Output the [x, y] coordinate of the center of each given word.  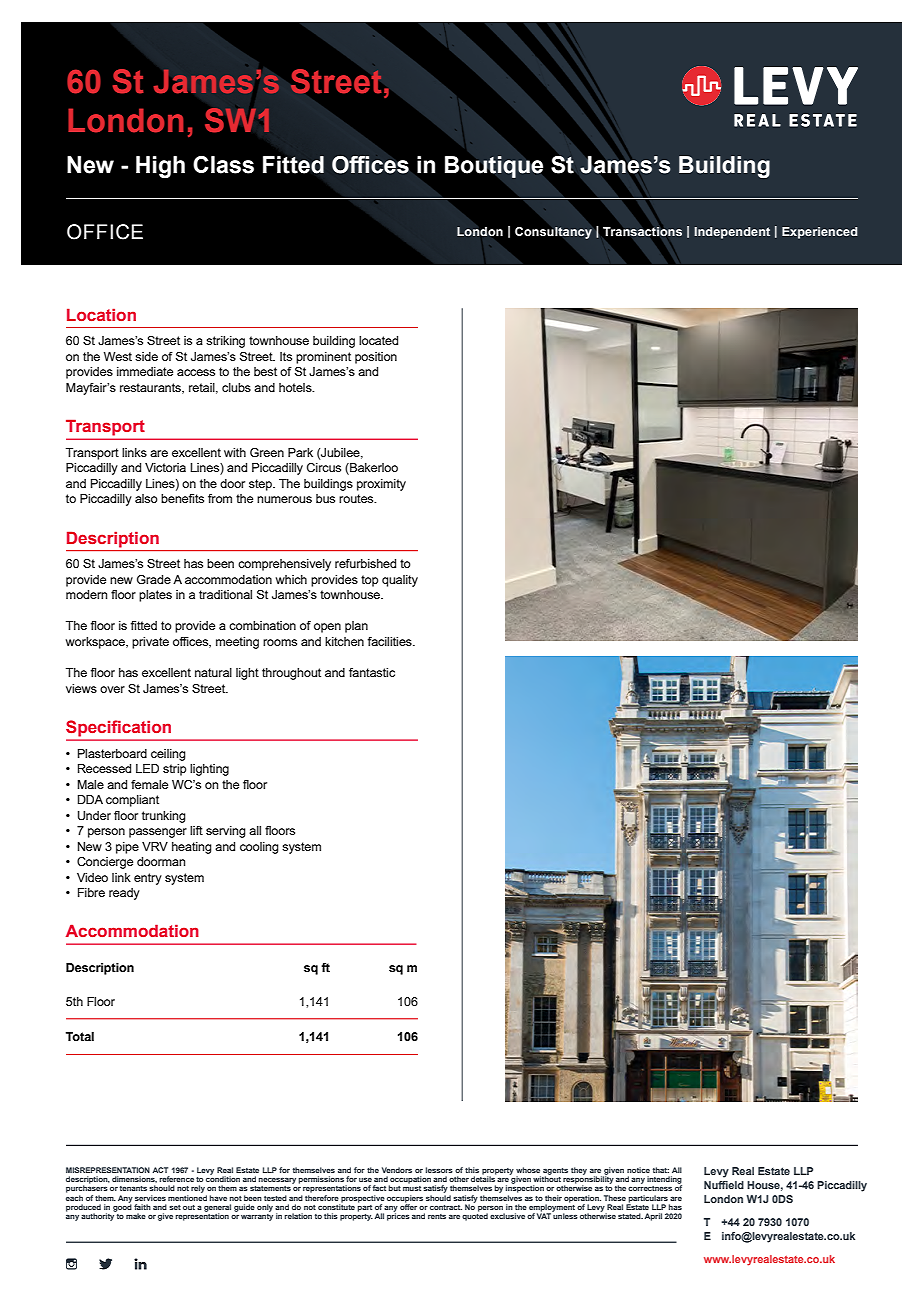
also [146, 498]
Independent [732, 233]
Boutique [494, 167]
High [160, 167]
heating [192, 848]
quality [400, 581]
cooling [259, 848]
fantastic [372, 672]
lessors [439, 1170]
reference [176, 1179]
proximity [381, 485]
